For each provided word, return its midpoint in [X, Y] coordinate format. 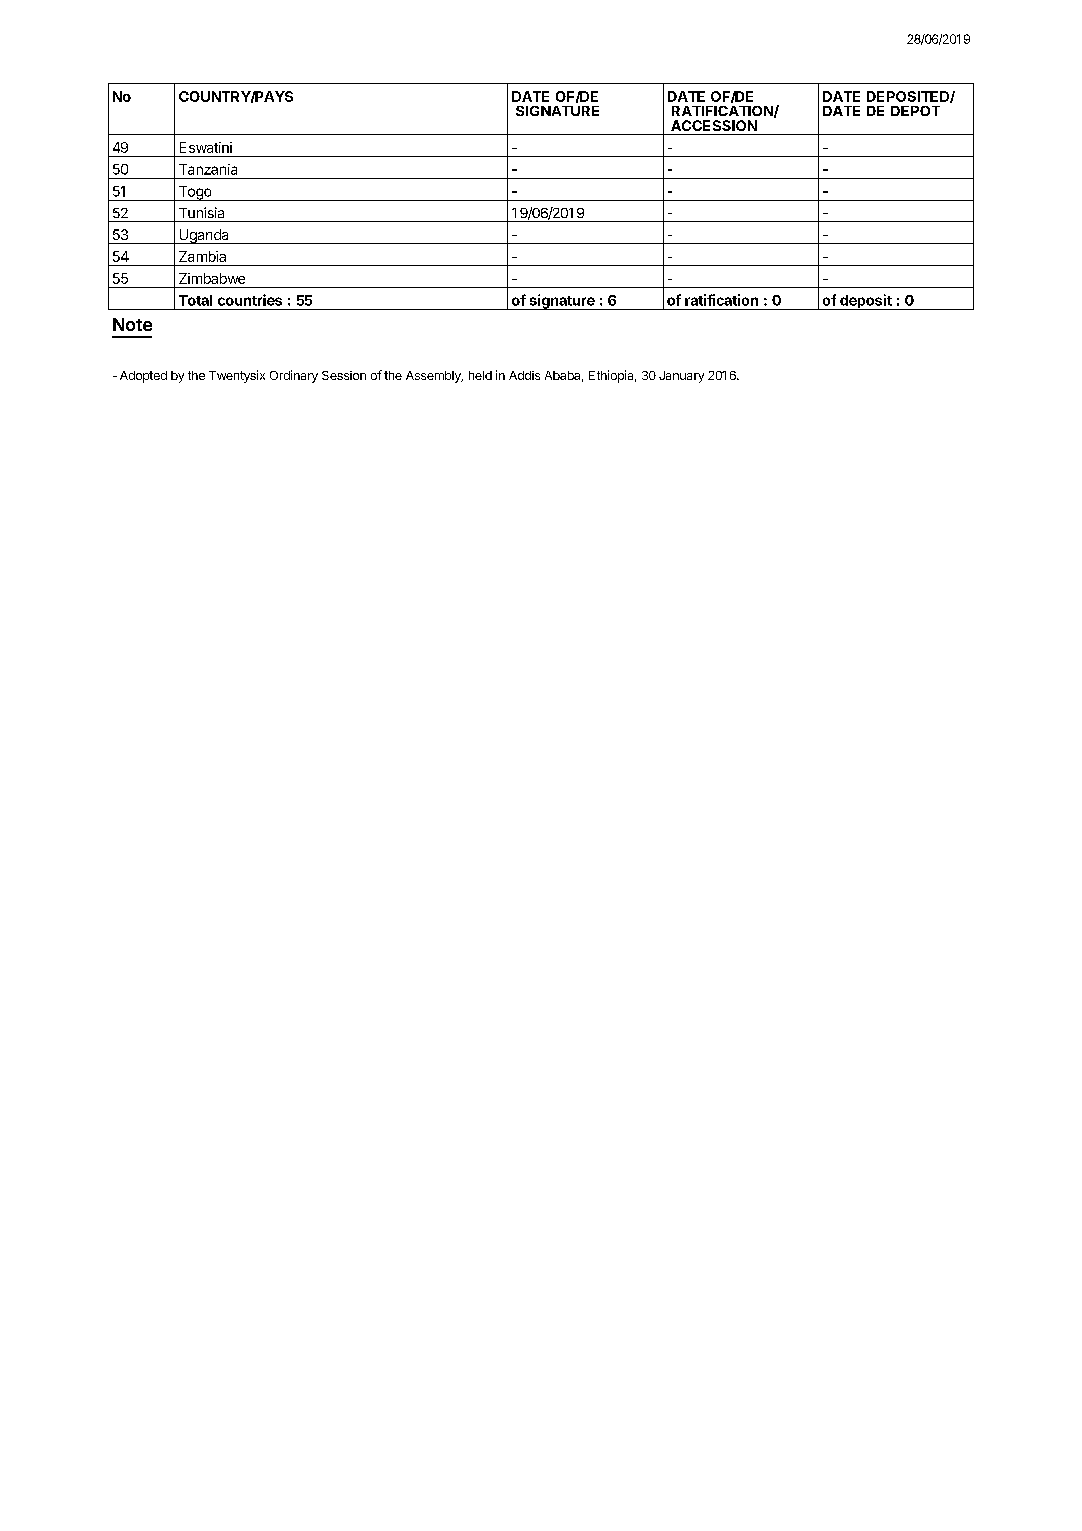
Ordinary [294, 376]
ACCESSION [714, 125]
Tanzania [208, 169]
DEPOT [915, 111]
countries [250, 300]
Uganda [204, 236]
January [681, 377]
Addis [524, 375]
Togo [195, 193]
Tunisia [201, 212]
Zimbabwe [212, 278]
